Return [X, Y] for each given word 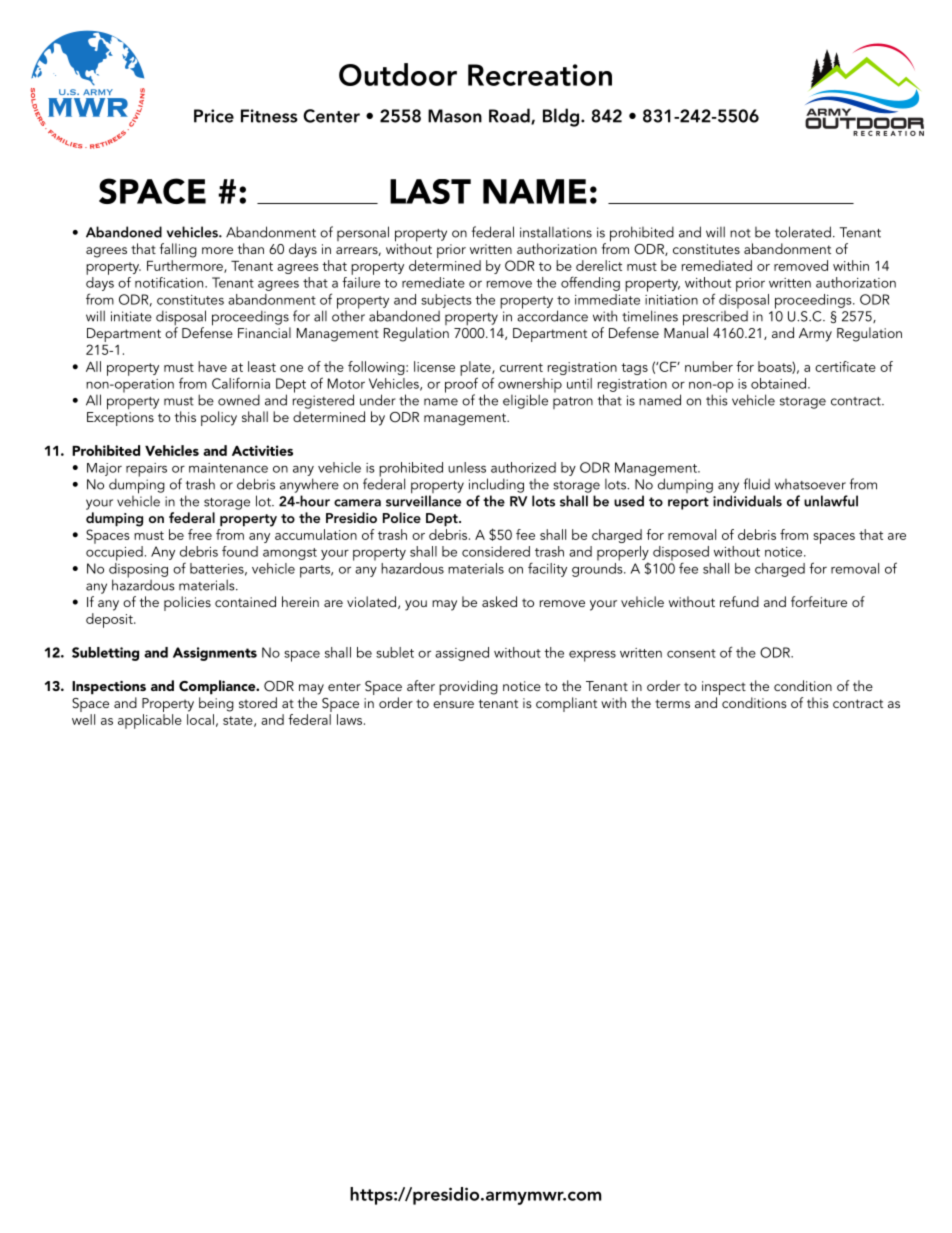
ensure [453, 704]
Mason [455, 116]
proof [461, 385]
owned [239, 400]
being [216, 704]
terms [672, 703]
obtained [780, 383]
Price [214, 116]
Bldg [561, 117]
